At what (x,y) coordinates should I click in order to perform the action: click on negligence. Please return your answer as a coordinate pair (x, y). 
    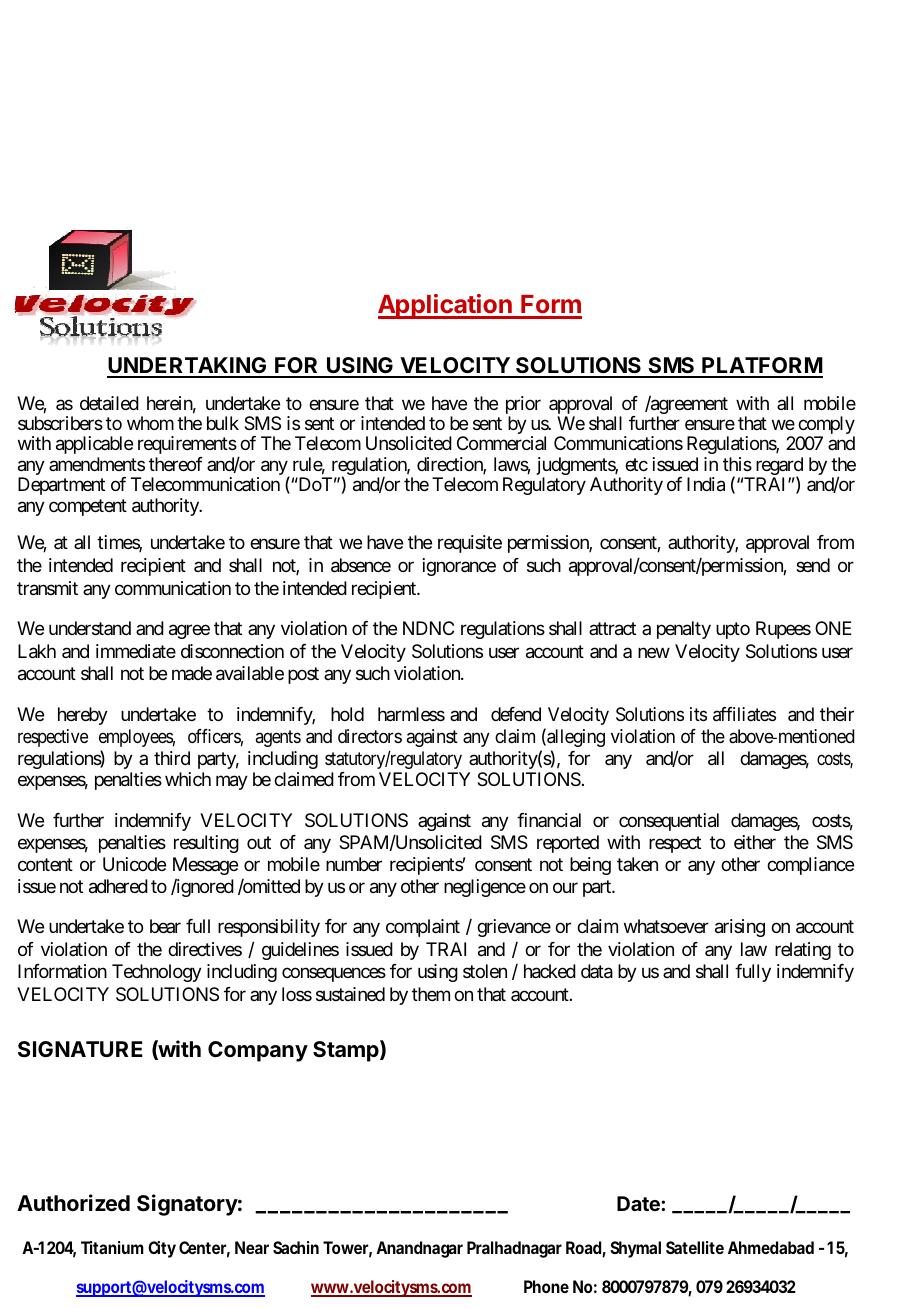
    Looking at the image, I should click on (485, 888).
